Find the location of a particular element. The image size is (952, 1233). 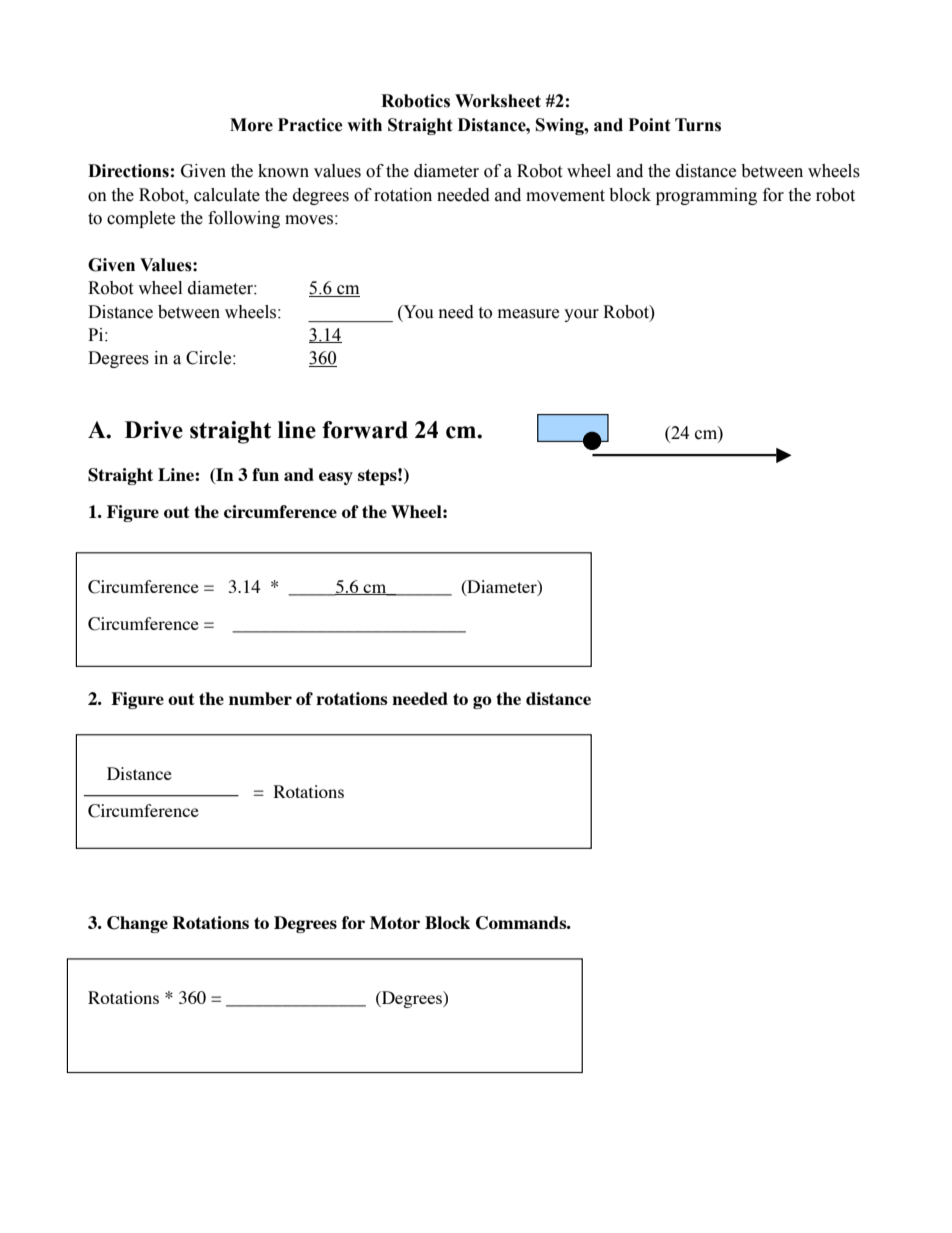

with is located at coordinates (364, 125).
